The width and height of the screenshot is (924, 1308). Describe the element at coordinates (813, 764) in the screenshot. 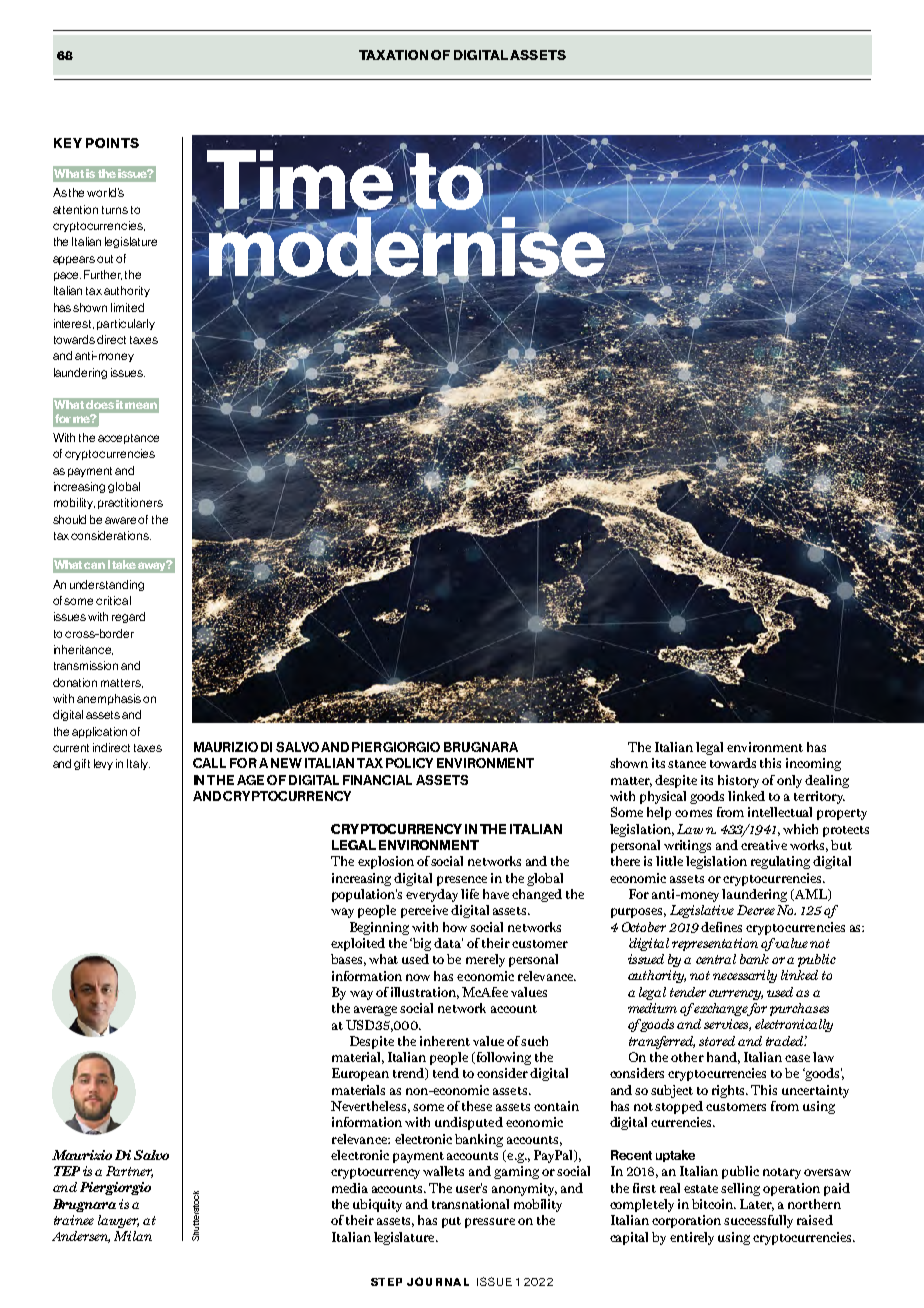

I see `incoming` at that location.
